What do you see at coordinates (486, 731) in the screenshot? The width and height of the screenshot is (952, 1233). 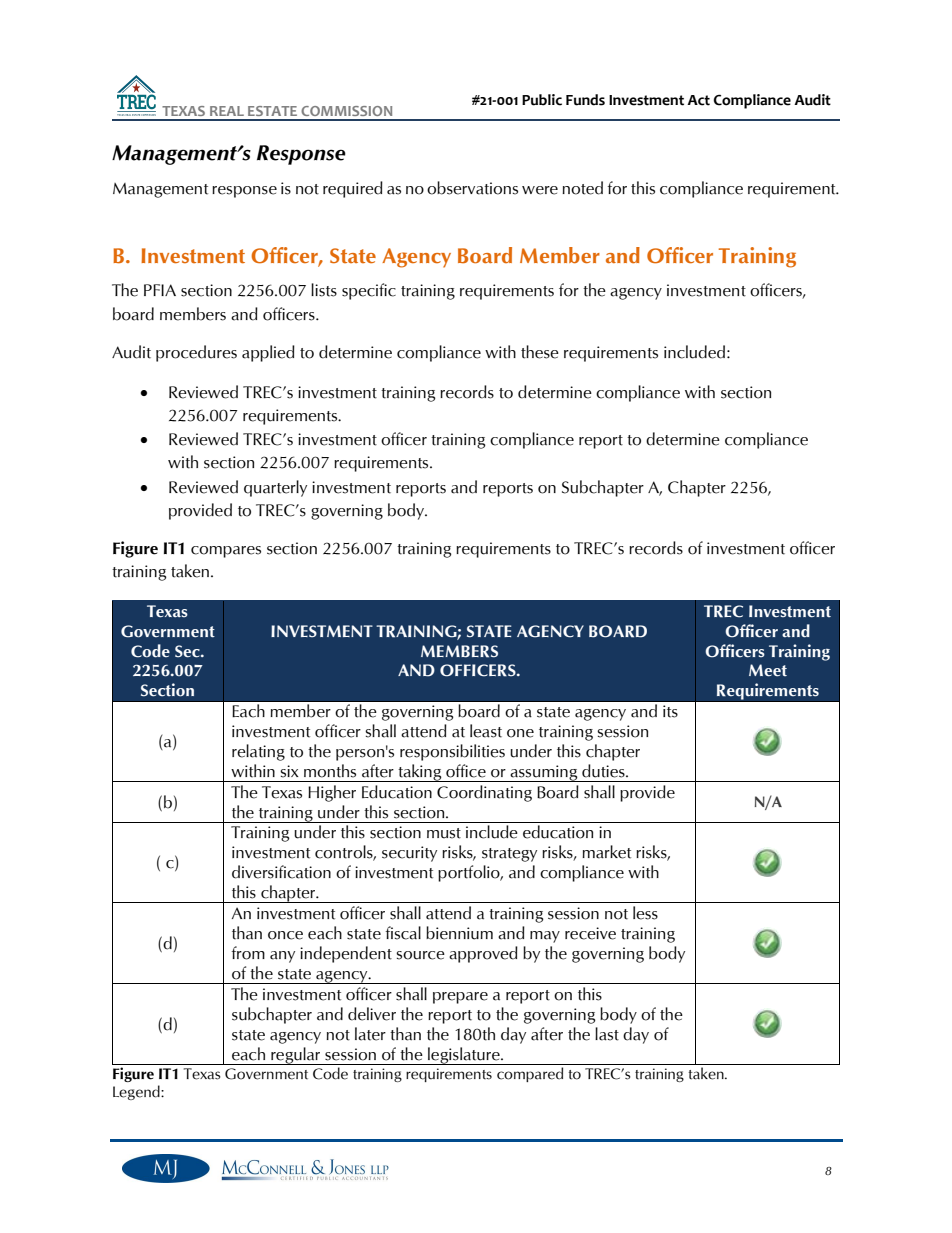 I see `least` at bounding box center [486, 731].
